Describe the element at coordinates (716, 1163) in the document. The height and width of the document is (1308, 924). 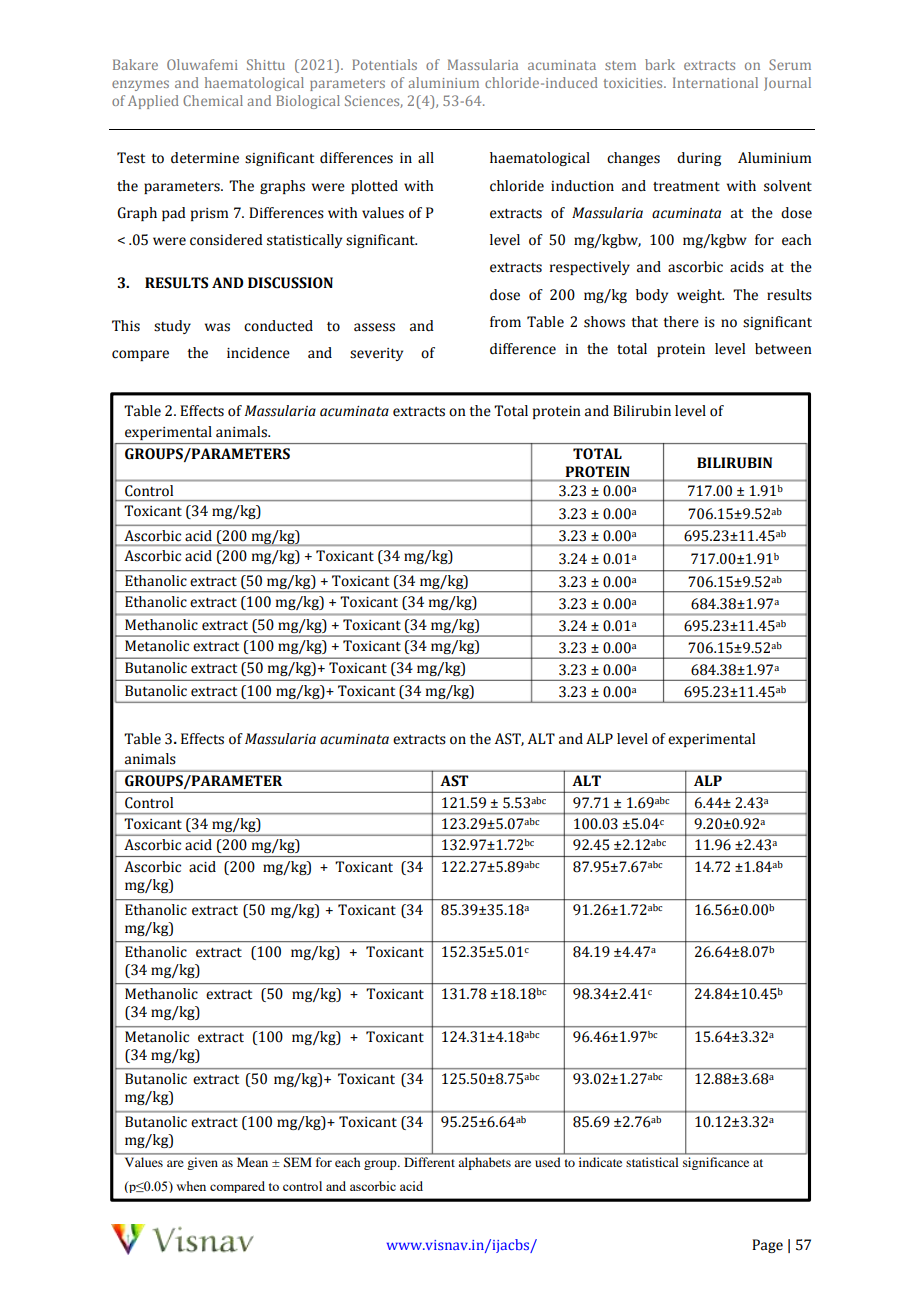
I see `significance` at that location.
